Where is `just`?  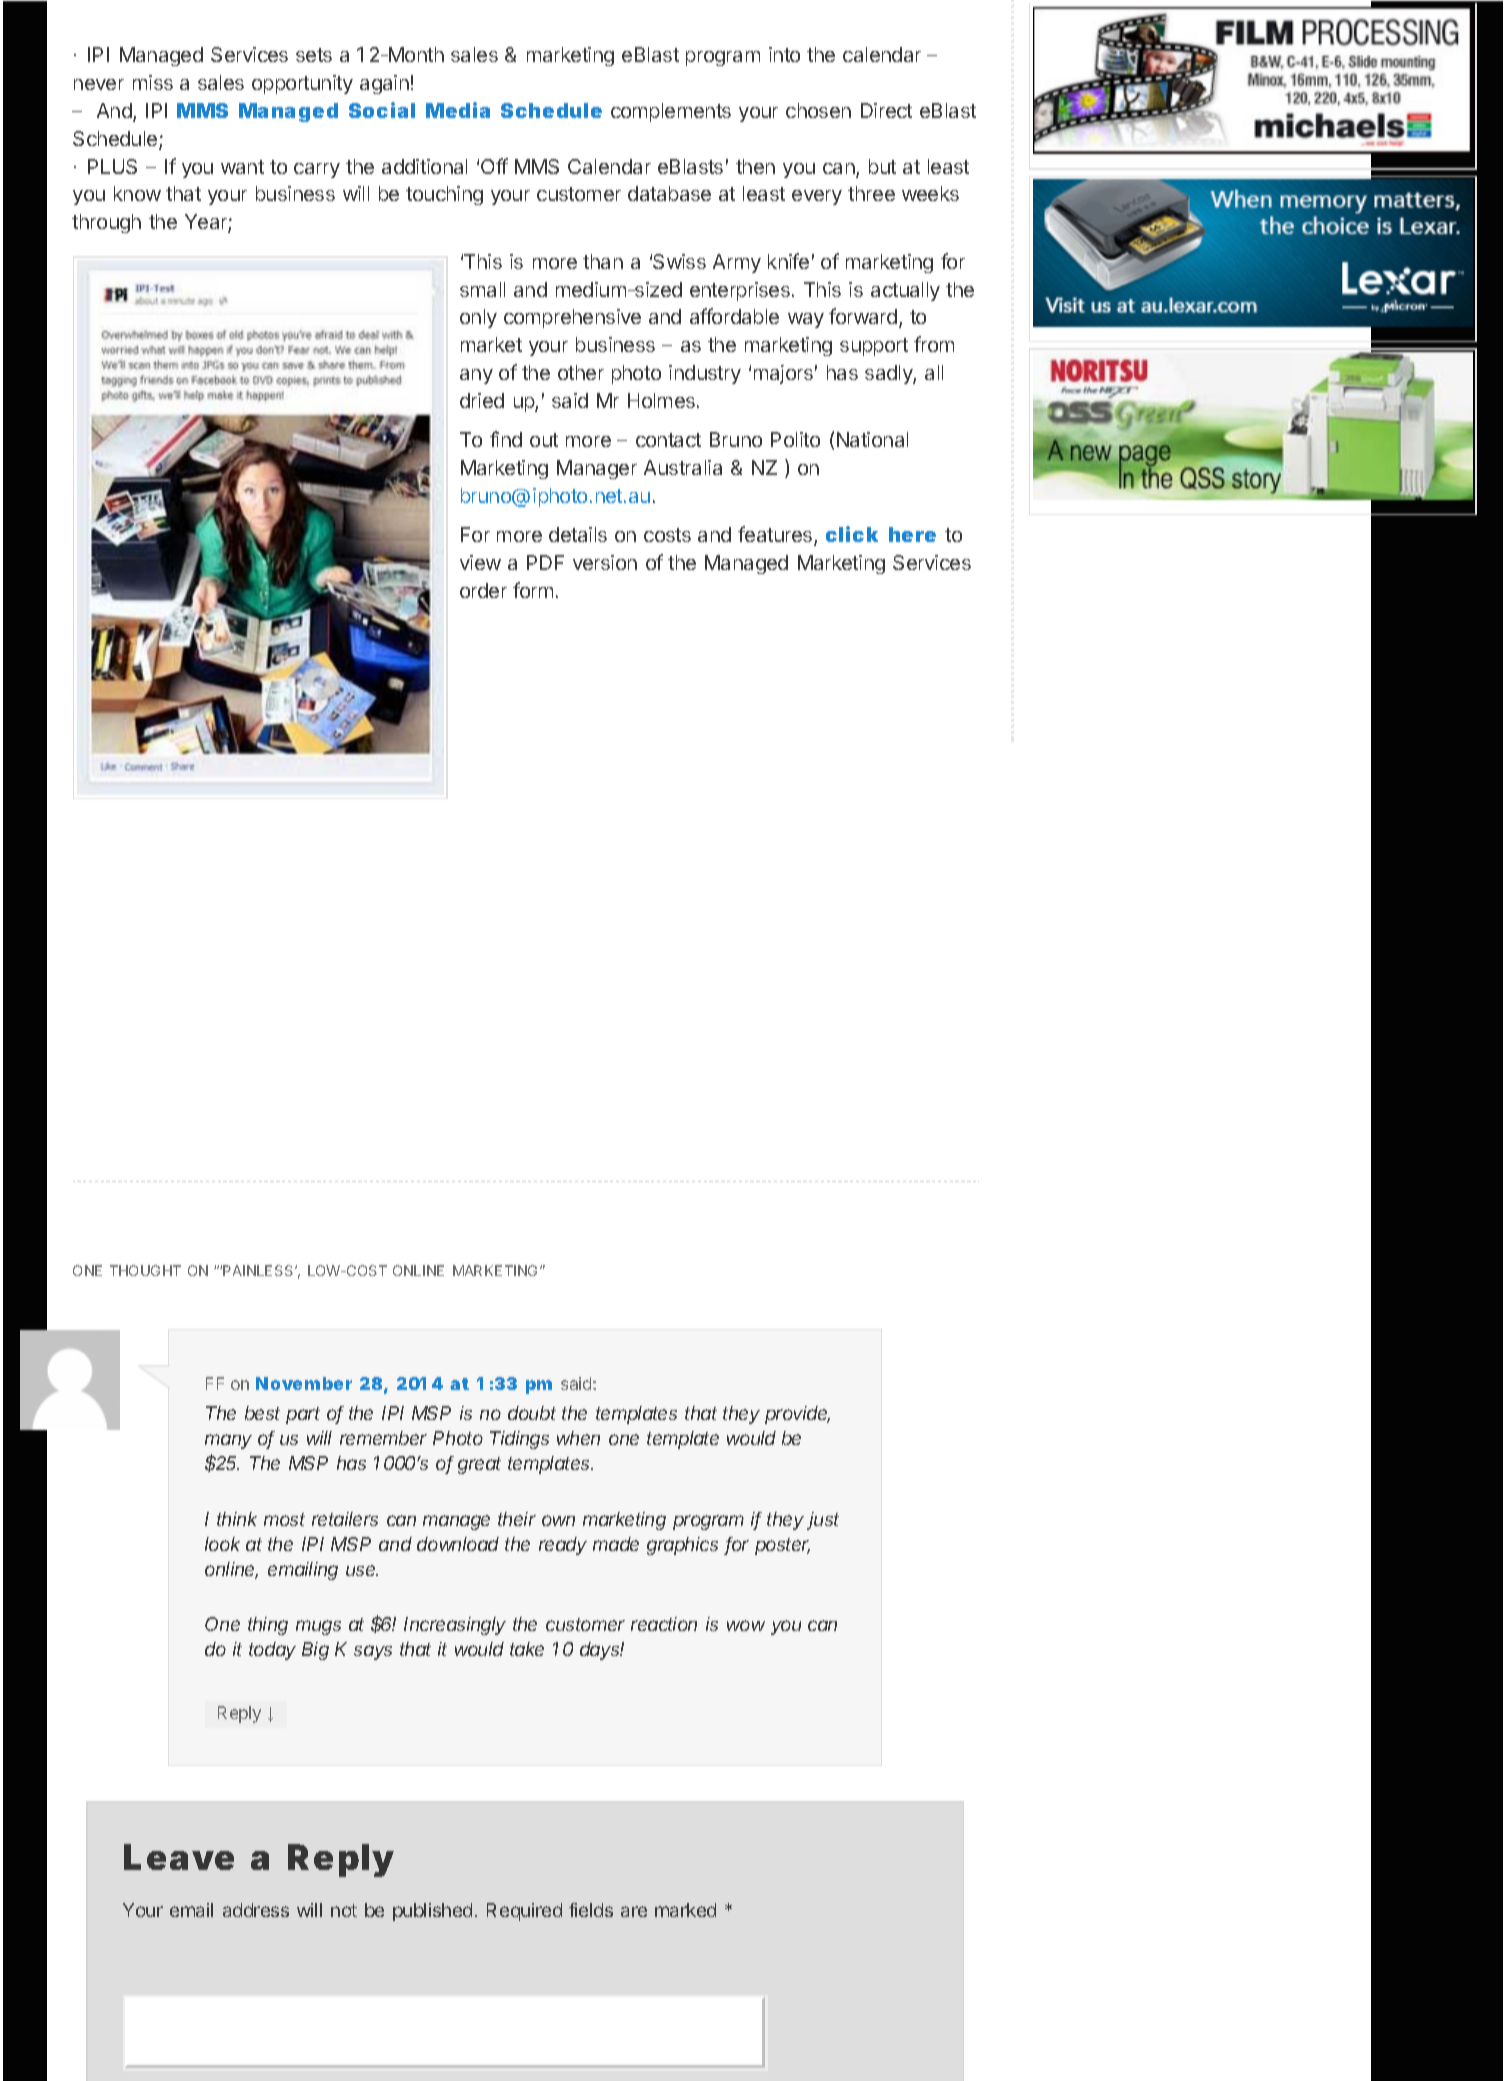 just is located at coordinates (823, 1521).
